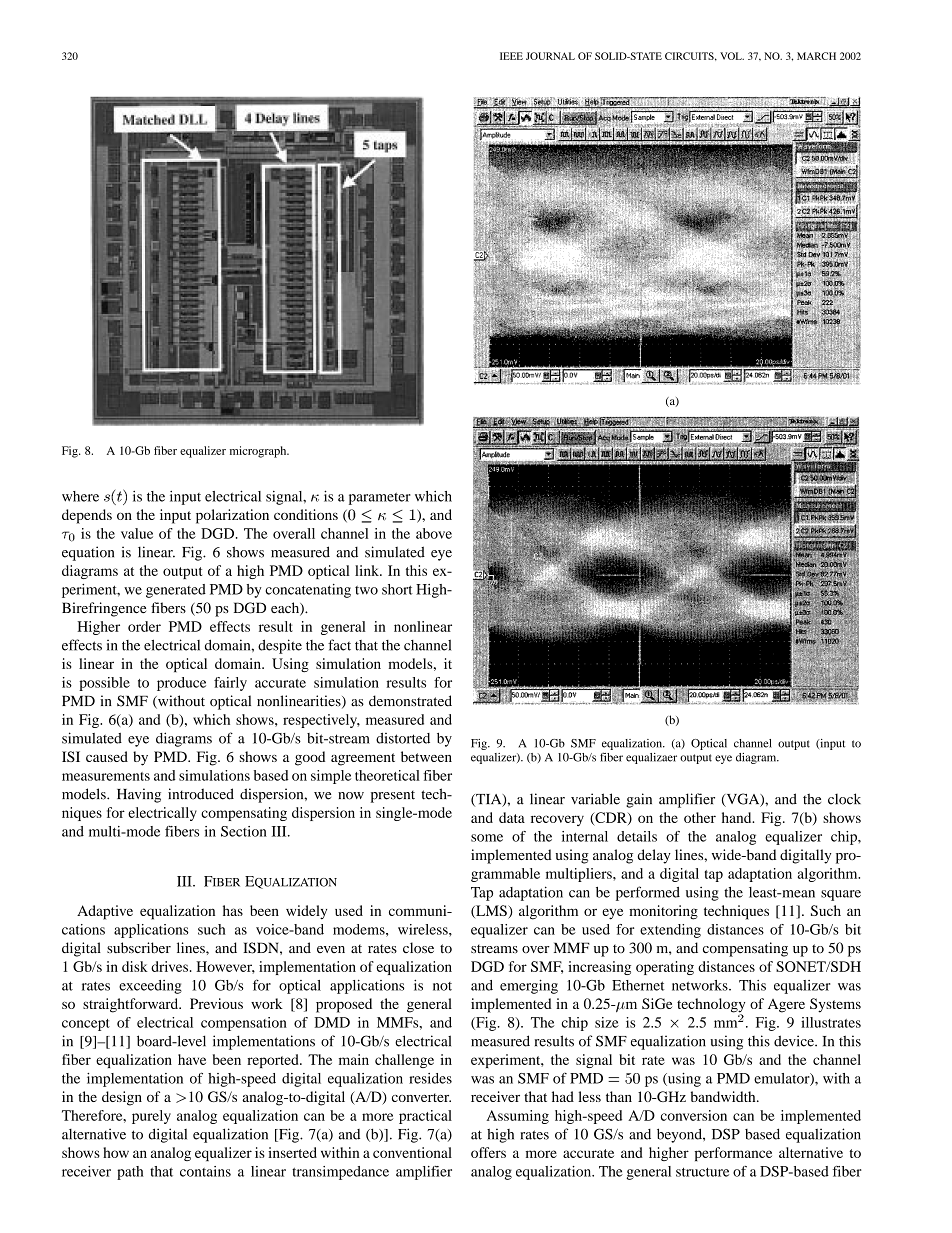 This image has height=1233, width=952. I want to click on VOL, so click(732, 56).
